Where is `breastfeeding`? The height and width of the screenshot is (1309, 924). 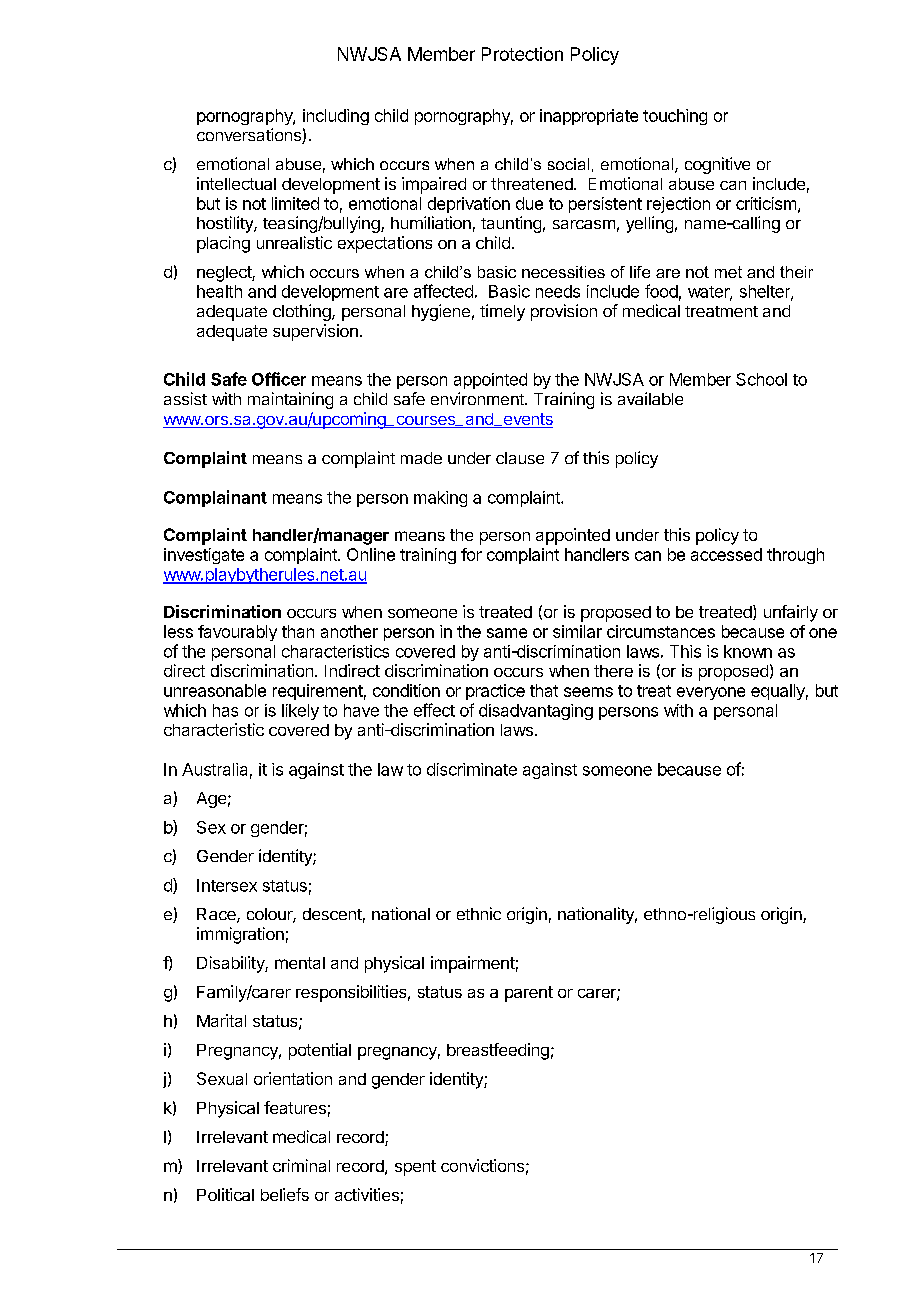 breastfeeding is located at coordinates (498, 1051).
